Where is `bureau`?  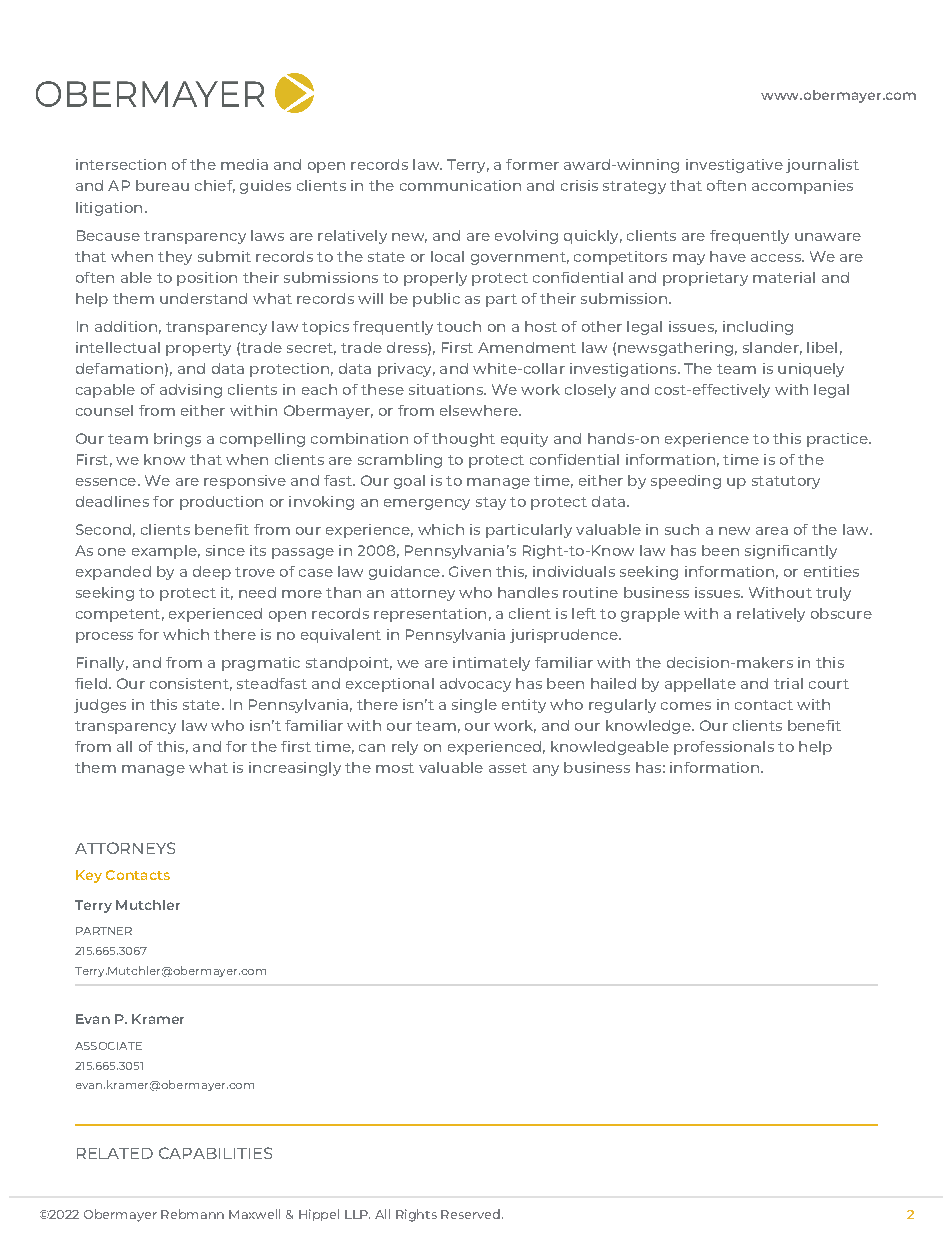 bureau is located at coordinates (162, 185).
